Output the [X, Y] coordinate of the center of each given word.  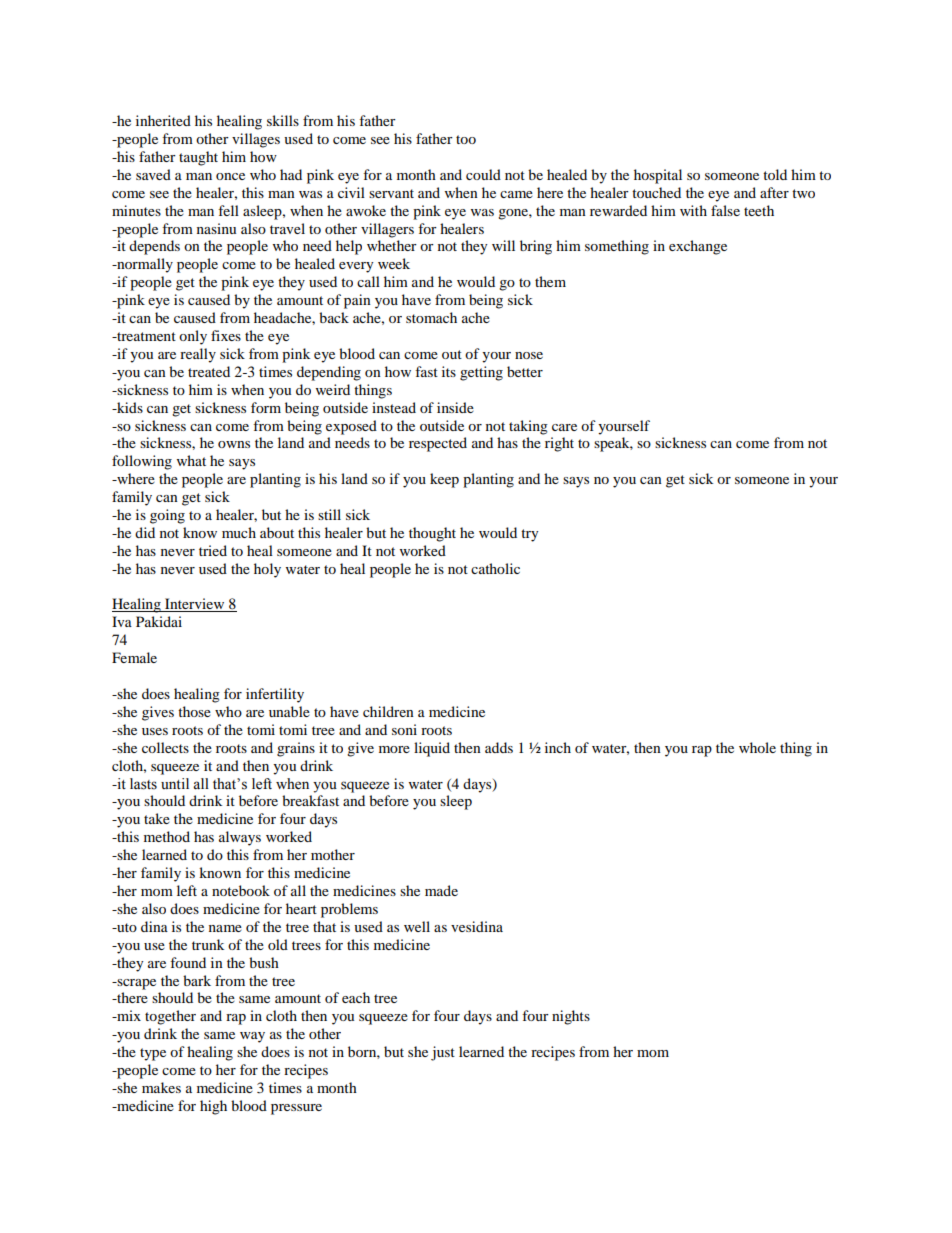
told [775, 174]
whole [757, 747]
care [564, 427]
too [466, 139]
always [240, 838]
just [443, 1053]
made [441, 890]
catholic [495, 568]
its [449, 371]
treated [209, 371]
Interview [195, 605]
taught [198, 158]
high [213, 1107]
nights [571, 1017]
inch [558, 747]
